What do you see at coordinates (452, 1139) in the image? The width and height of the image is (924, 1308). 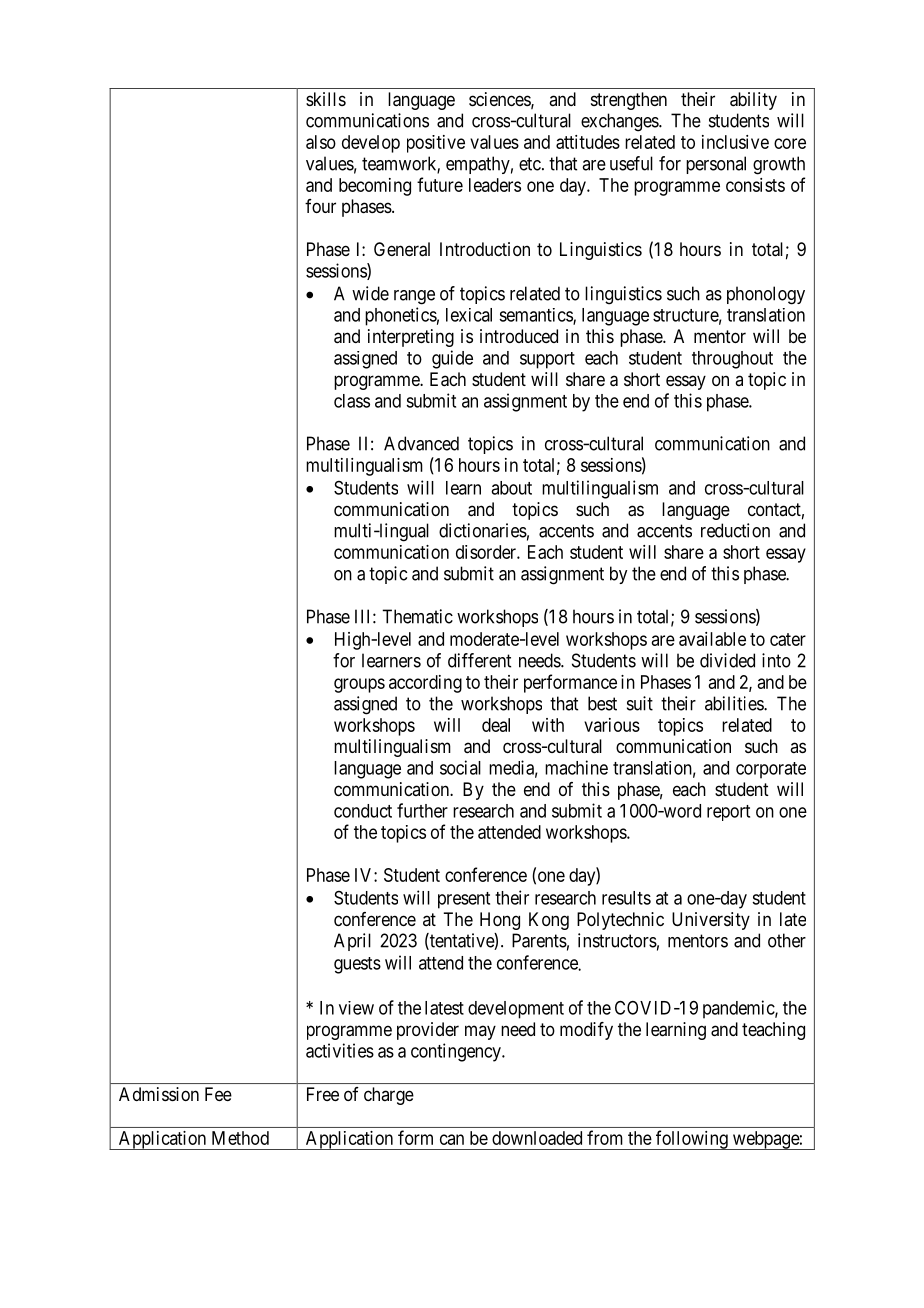 I see `can` at bounding box center [452, 1139].
